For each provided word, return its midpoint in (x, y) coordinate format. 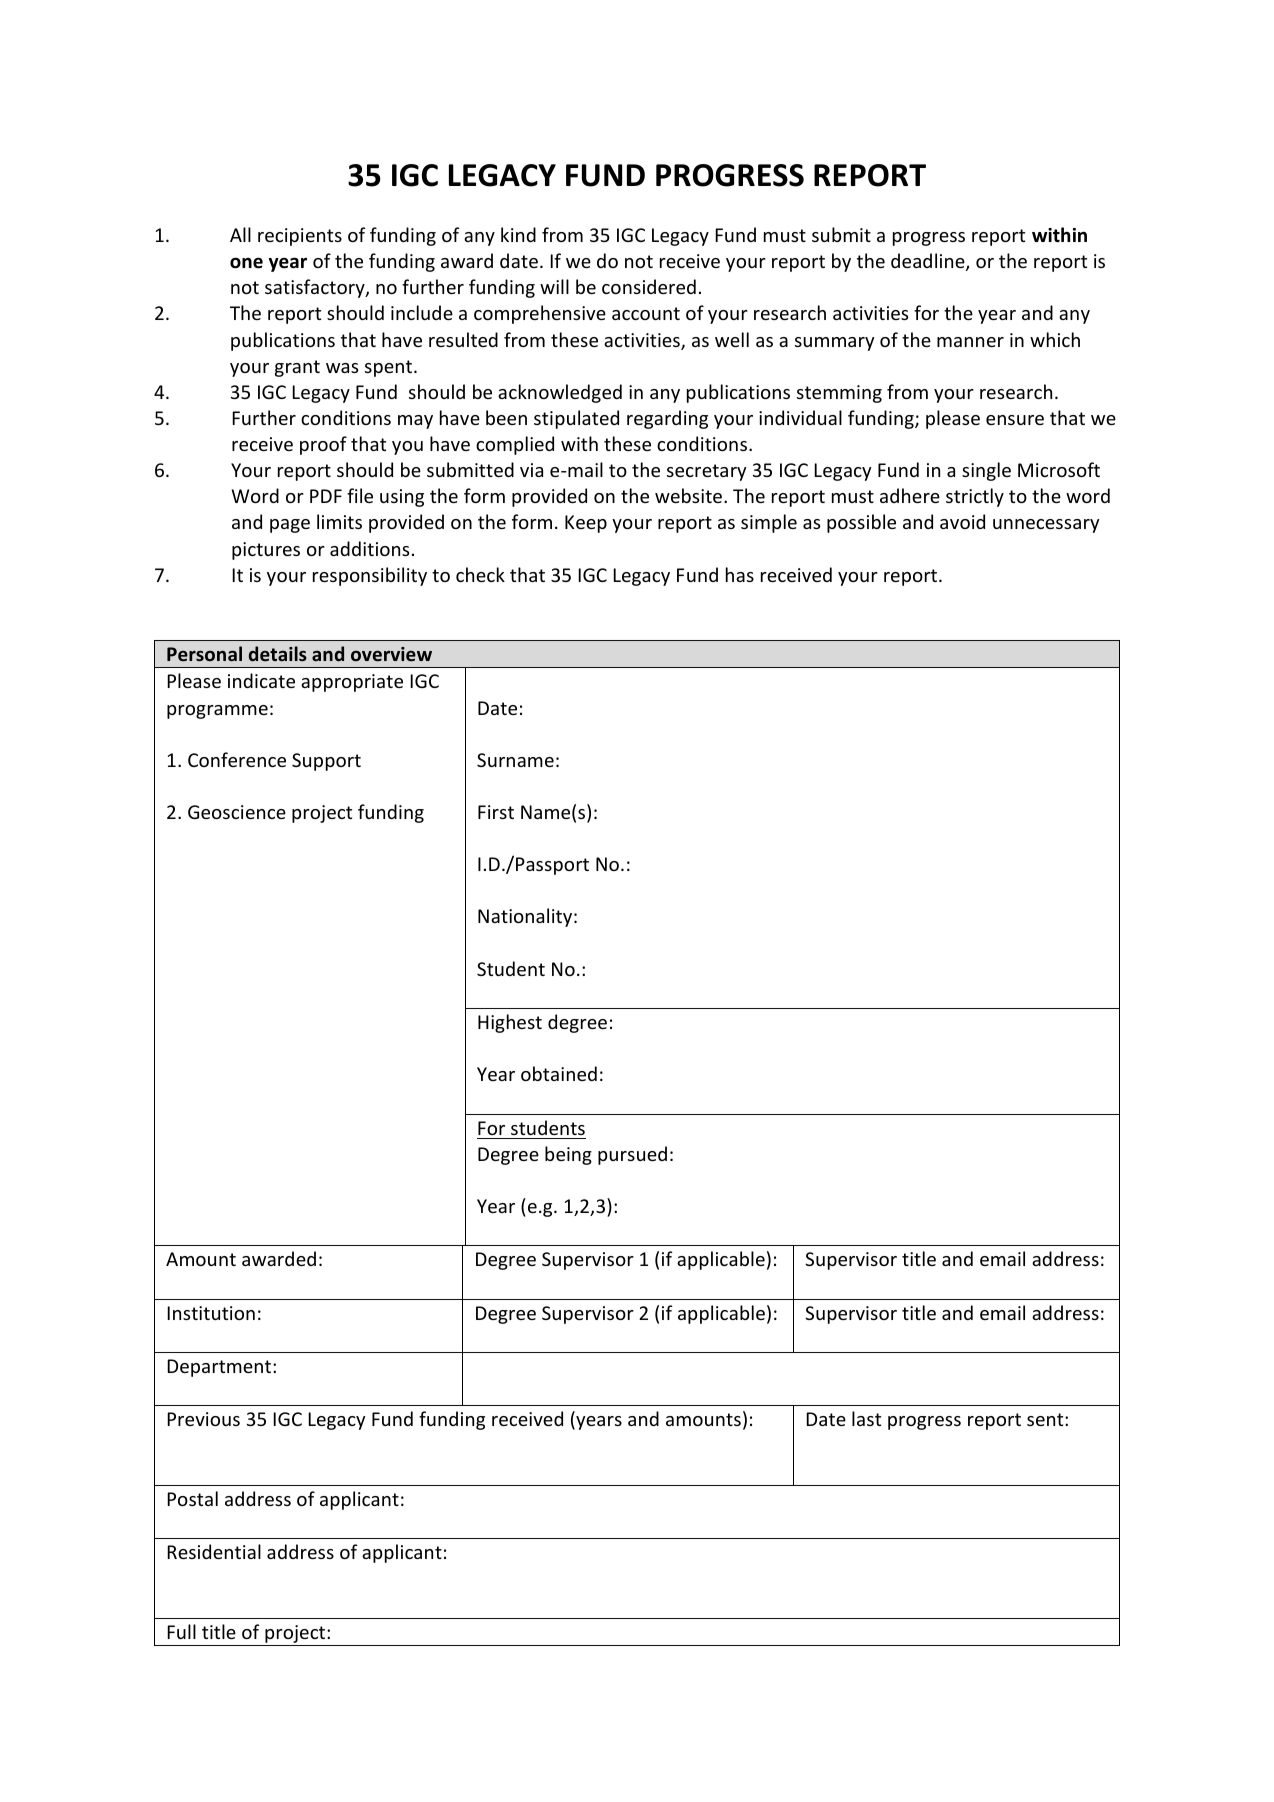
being (568, 1155)
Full (181, 1631)
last (866, 1418)
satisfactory (316, 288)
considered (649, 286)
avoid (962, 521)
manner (970, 342)
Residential (214, 1551)
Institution (211, 1313)
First (496, 812)
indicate (261, 680)
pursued (632, 1155)
